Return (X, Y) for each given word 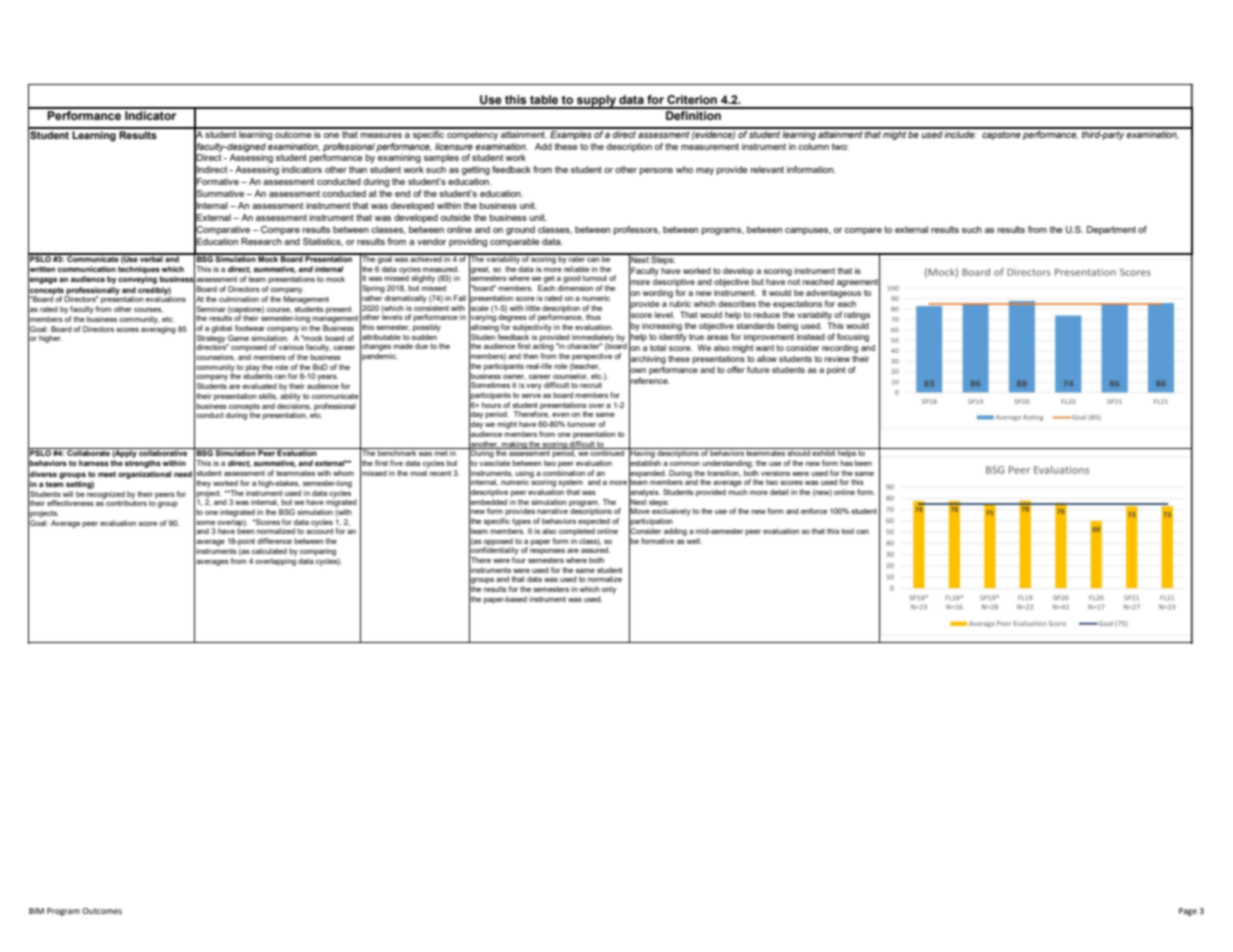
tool (848, 531)
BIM (36, 911)
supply (596, 102)
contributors (126, 502)
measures (381, 135)
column (813, 146)
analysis (644, 493)
